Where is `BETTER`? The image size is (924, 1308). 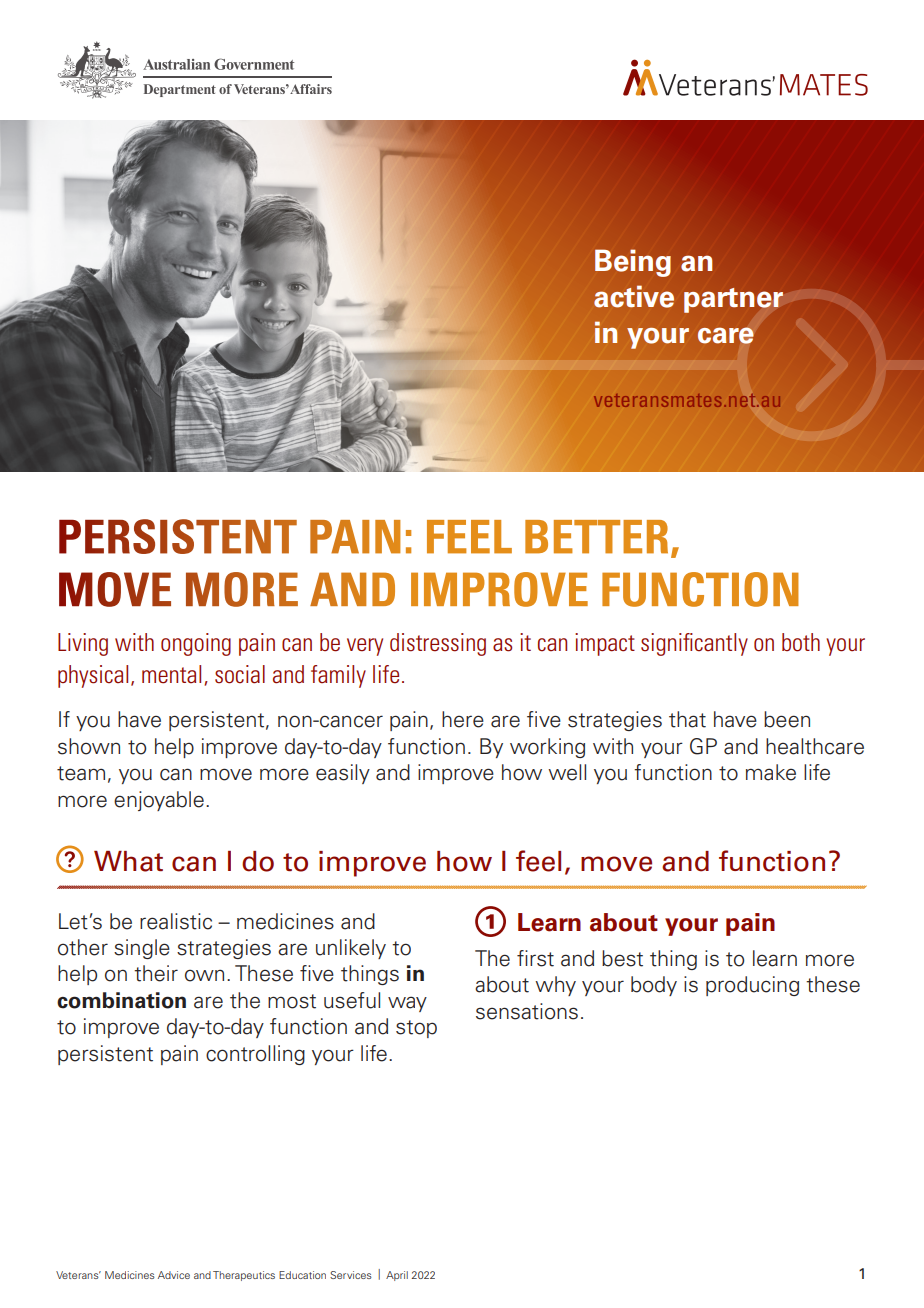
BETTER is located at coordinates (596, 537).
